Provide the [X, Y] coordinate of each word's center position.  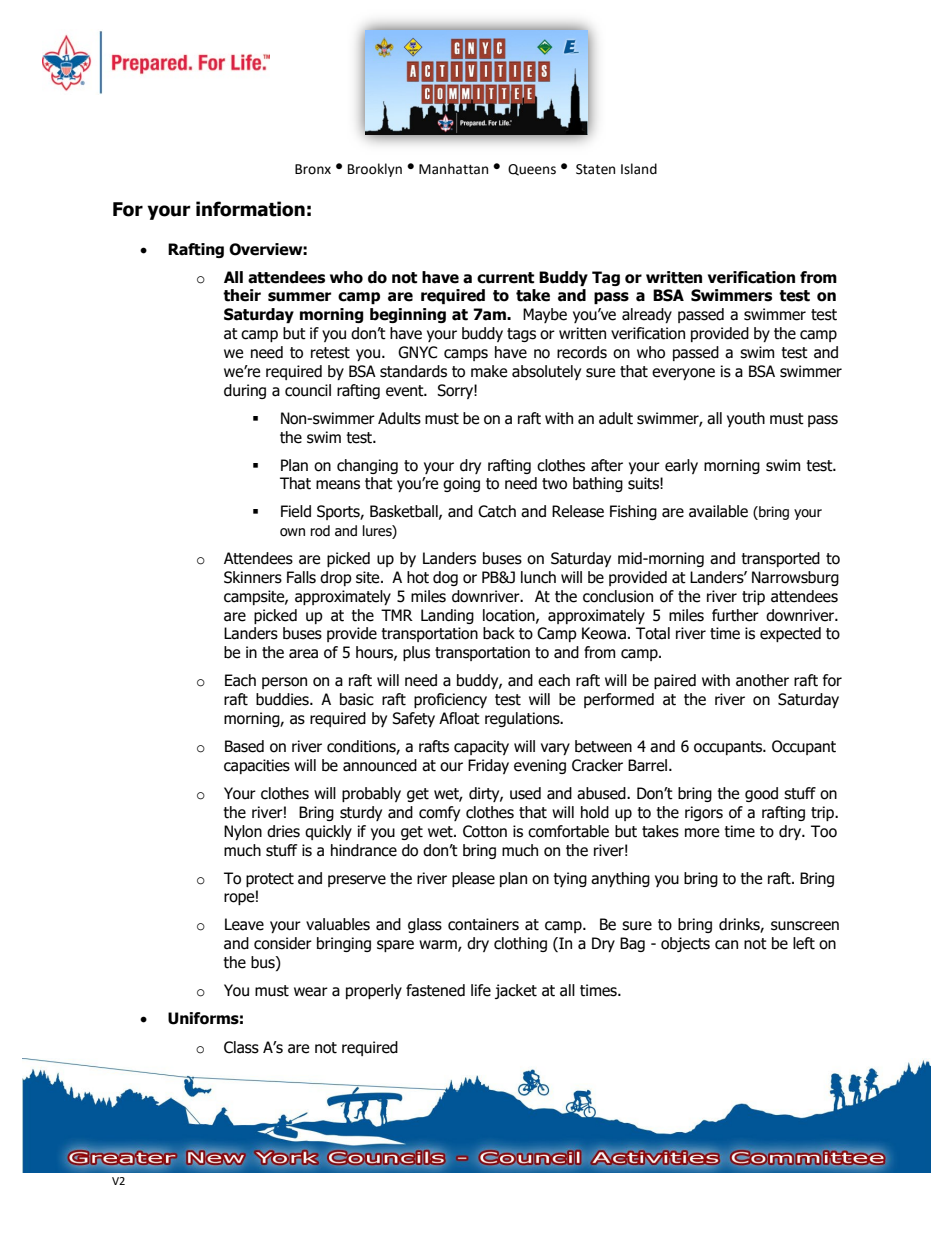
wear [311, 992]
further [735, 615]
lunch [538, 577]
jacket [516, 991]
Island [639, 169]
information [250, 209]
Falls [301, 577]
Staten [595, 169]
